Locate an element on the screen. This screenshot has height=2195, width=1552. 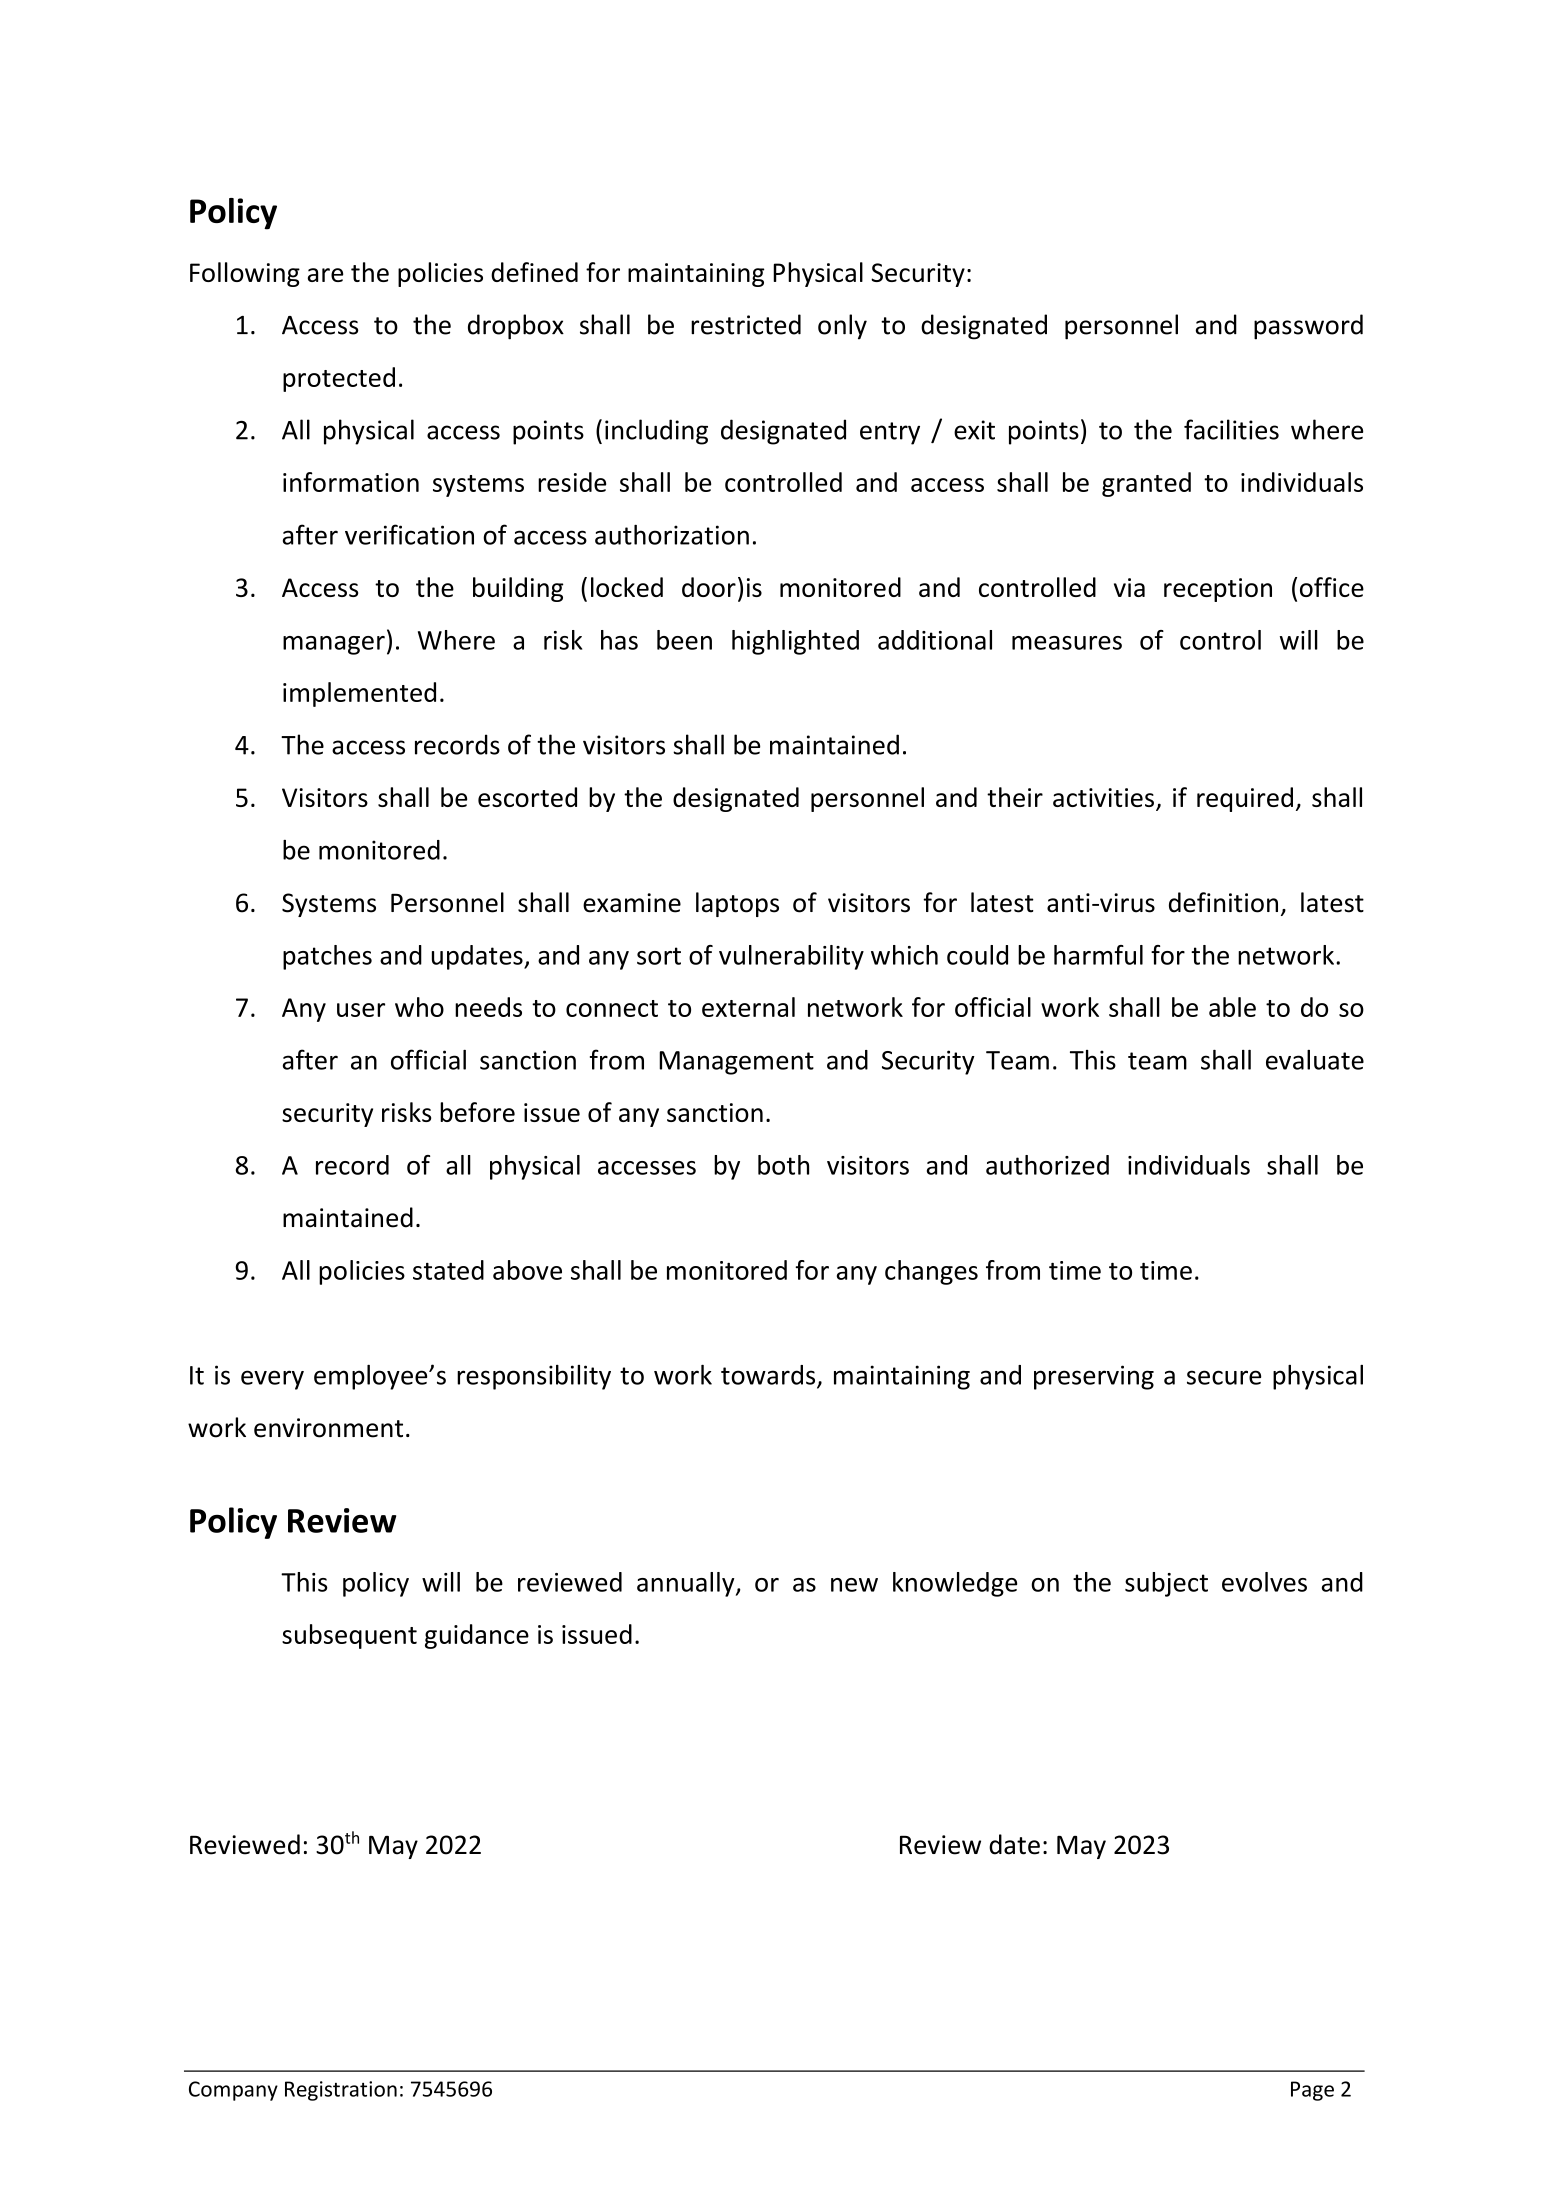
password is located at coordinates (1308, 327).
